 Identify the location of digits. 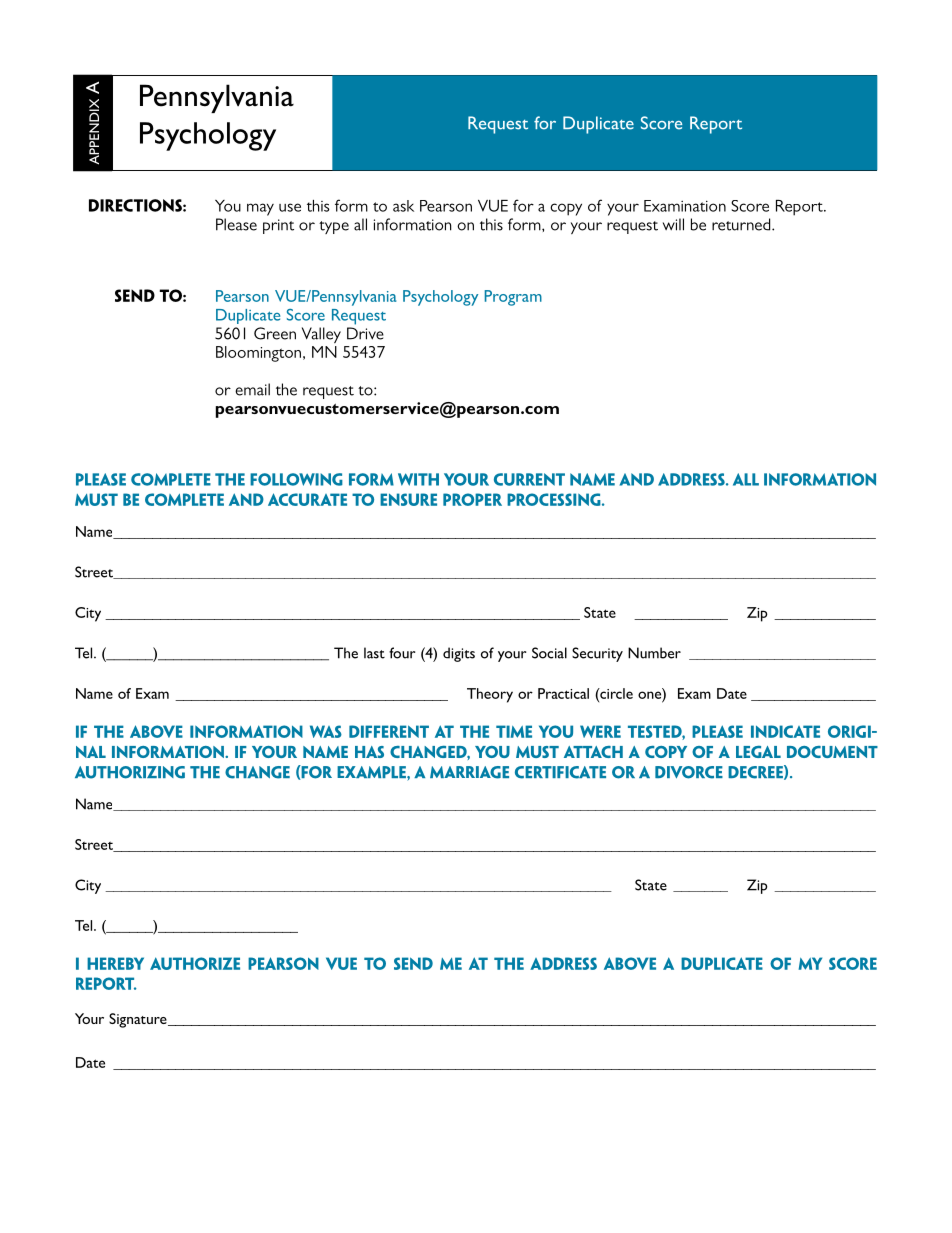
(459, 654).
